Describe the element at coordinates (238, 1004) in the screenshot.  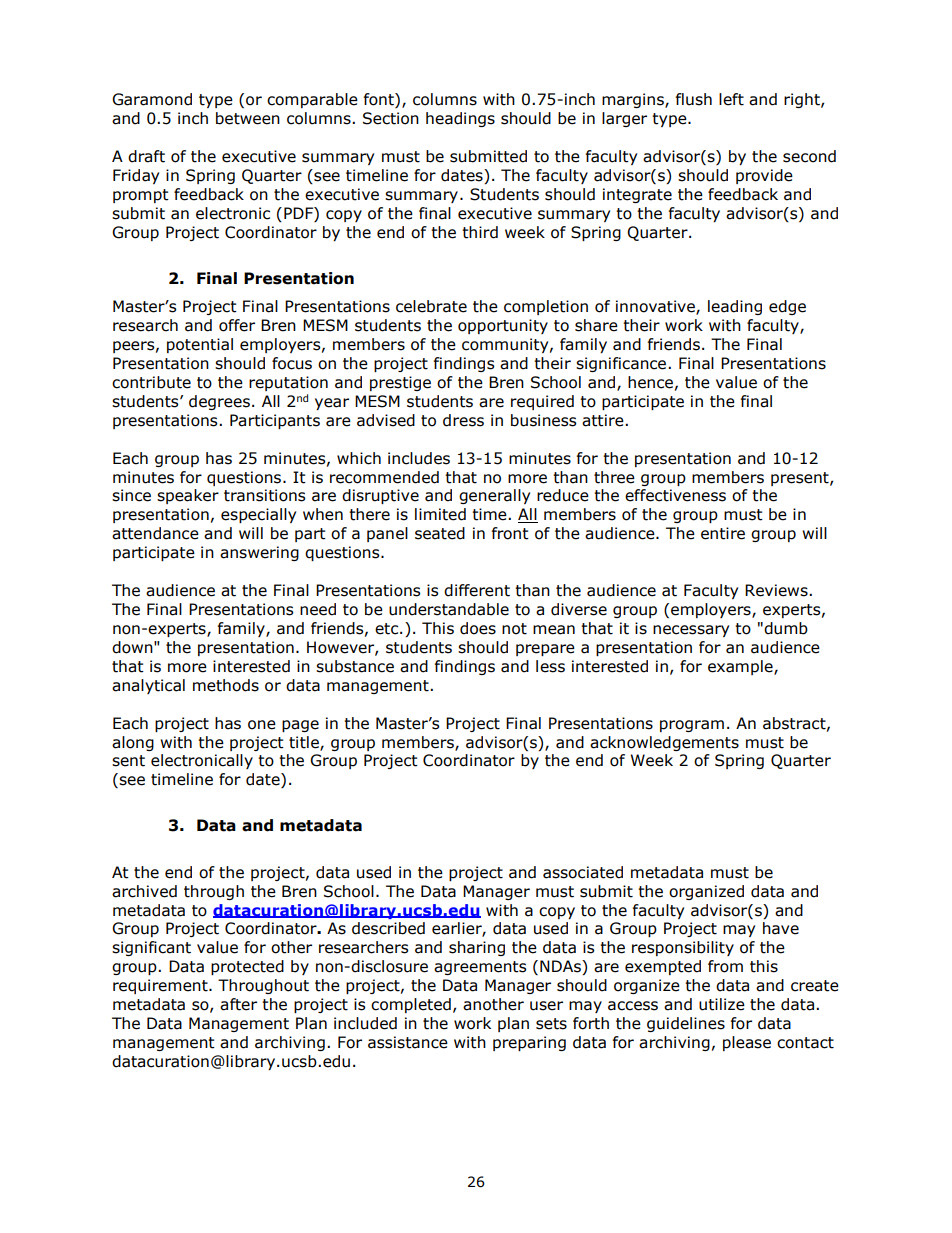
I see `after` at that location.
